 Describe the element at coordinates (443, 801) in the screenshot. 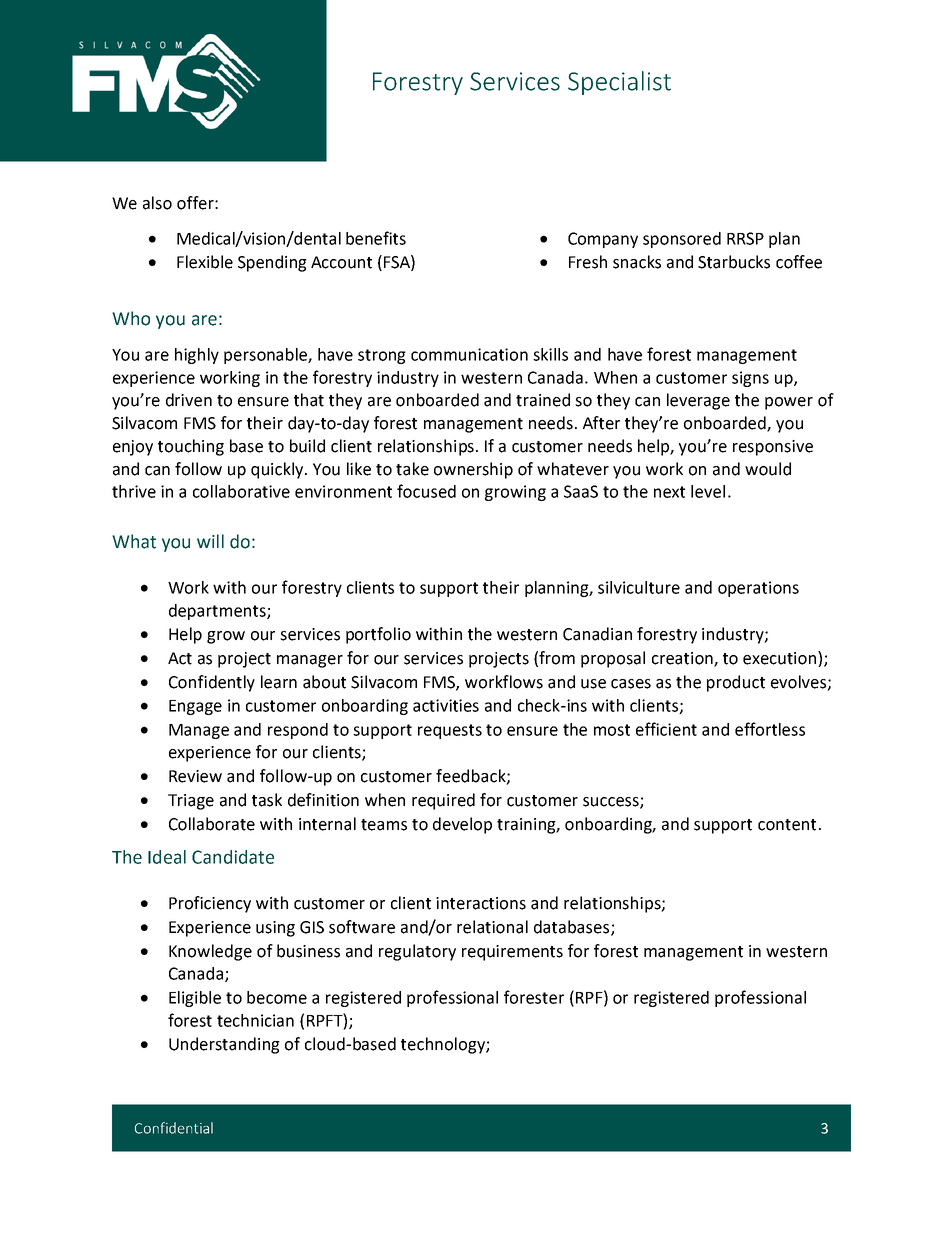

I see `required` at that location.
